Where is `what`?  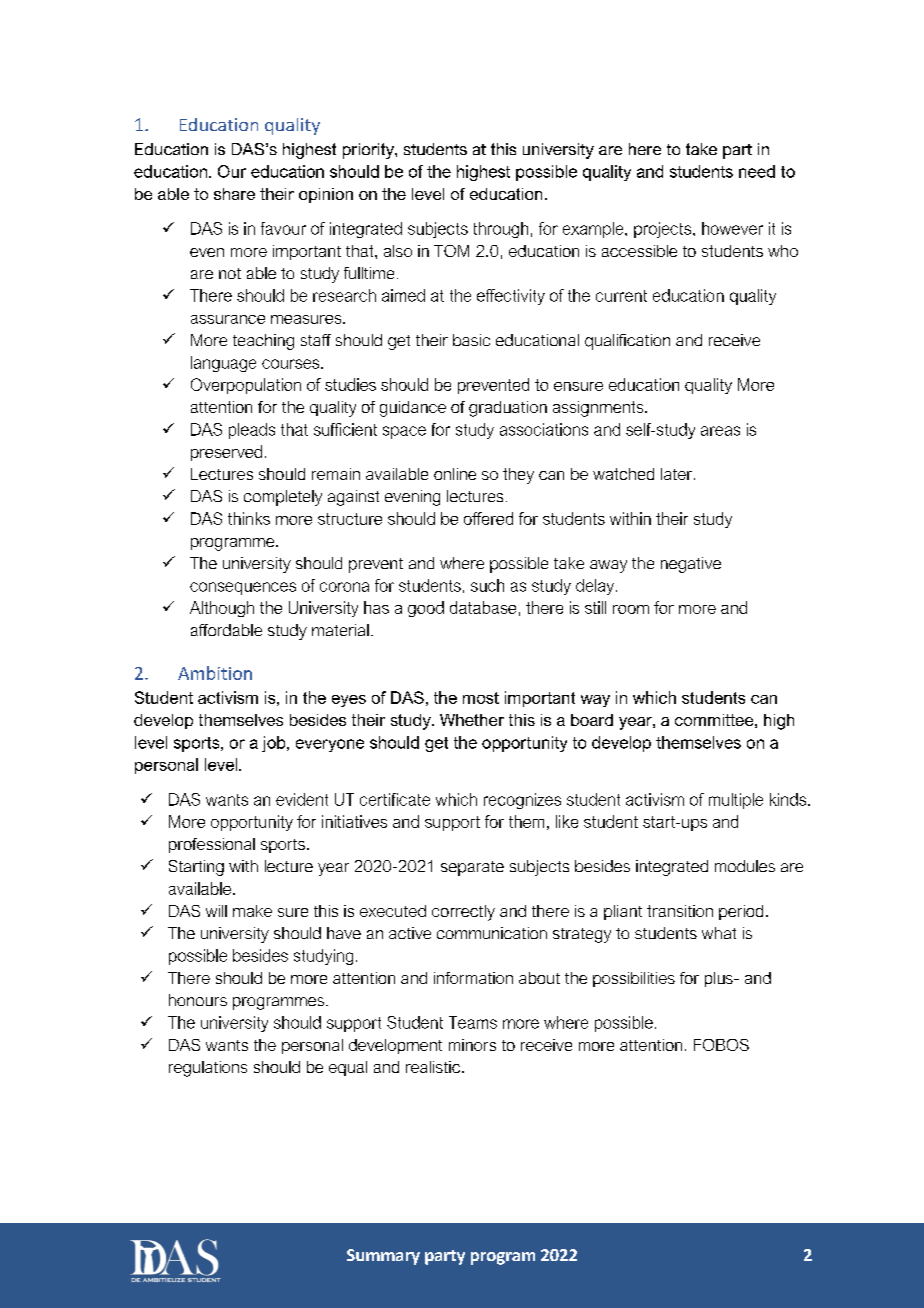
what is located at coordinates (719, 933).
